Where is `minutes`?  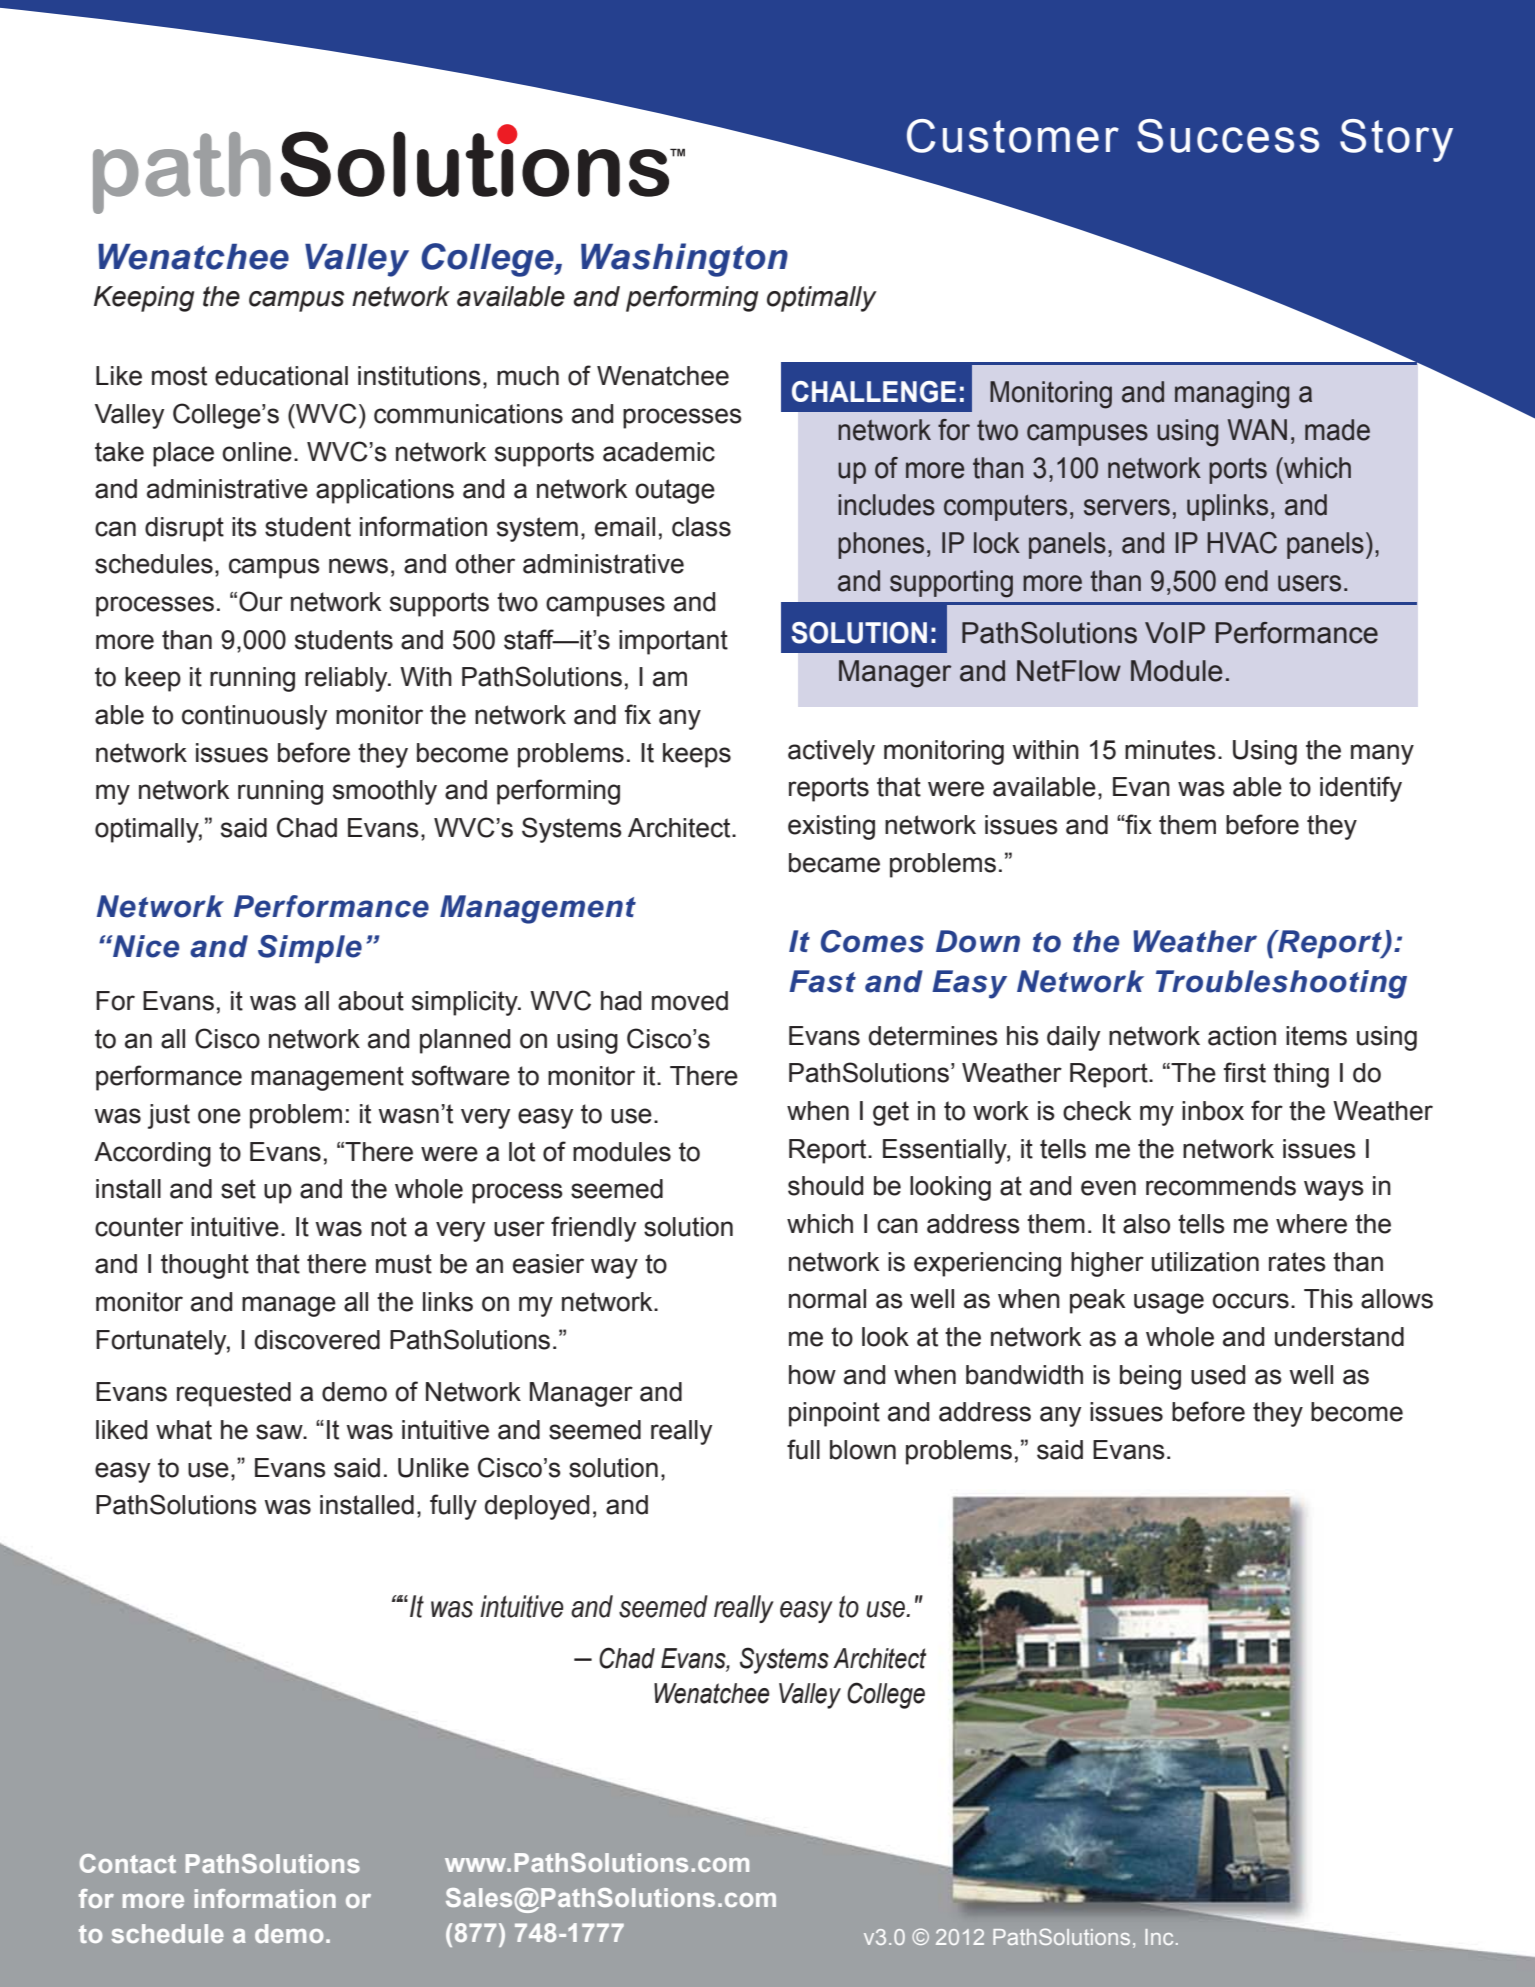 minutes is located at coordinates (1170, 750).
